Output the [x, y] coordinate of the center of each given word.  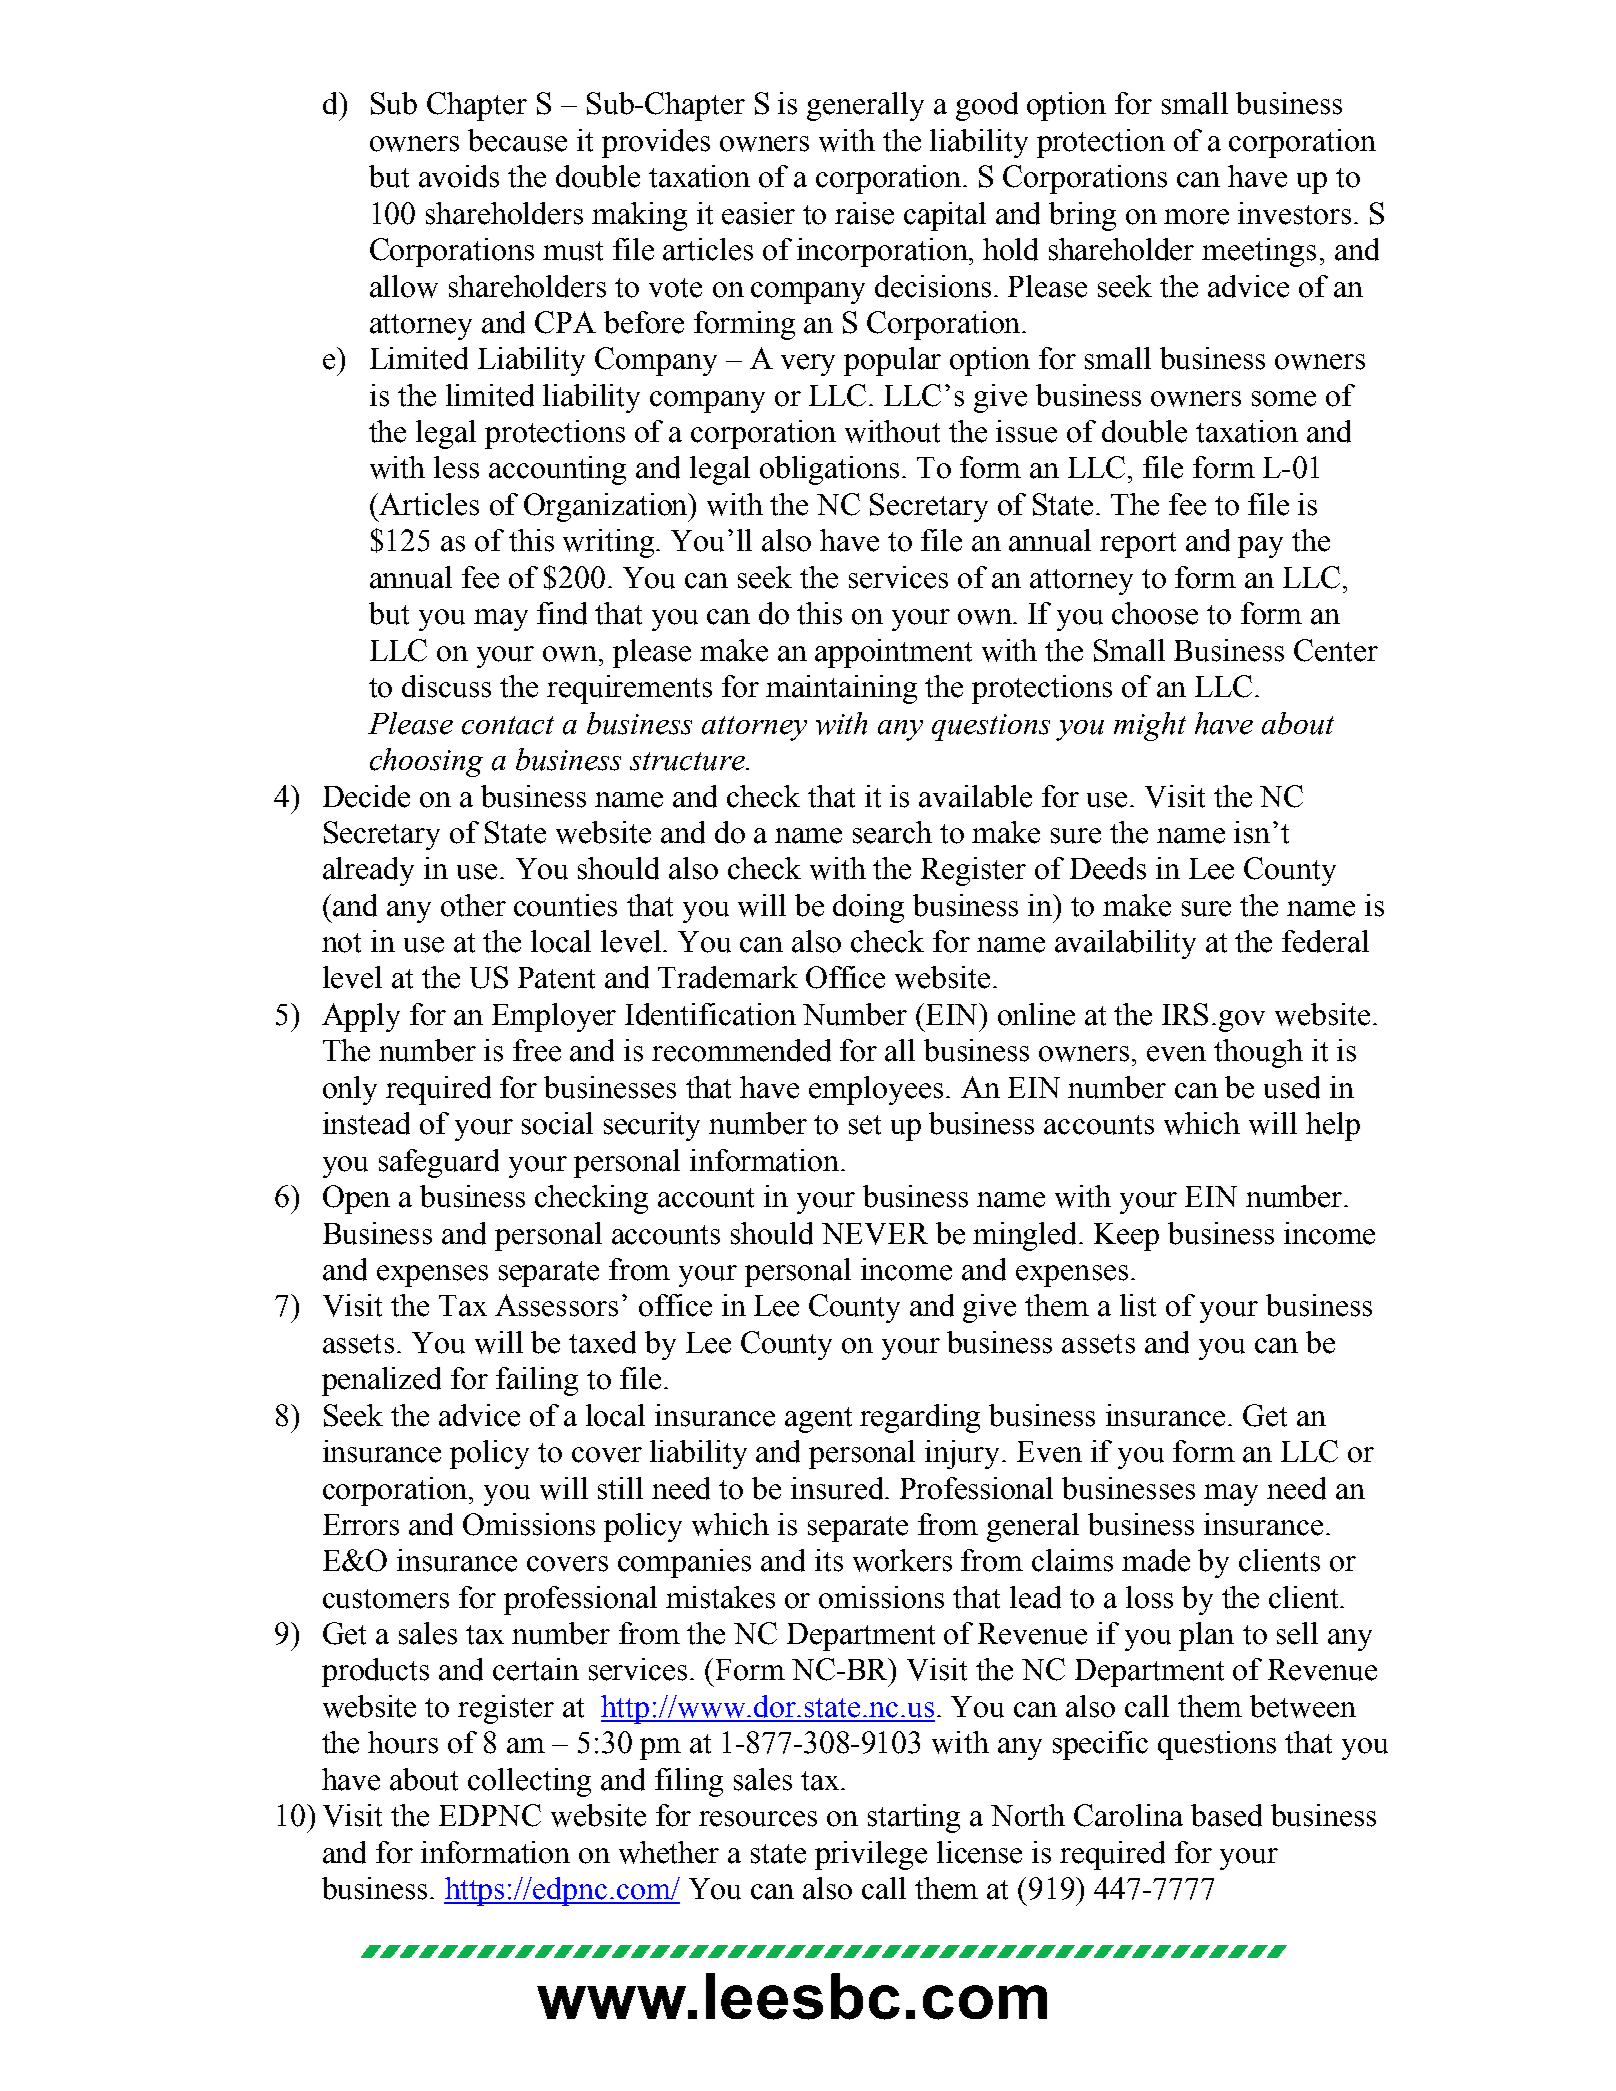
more [1196, 217]
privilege [871, 1855]
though [1258, 1053]
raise [864, 213]
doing [868, 908]
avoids [459, 176]
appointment [893, 653]
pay [1260, 547]
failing [537, 1381]
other [473, 905]
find [562, 613]
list [1138, 1305]
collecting [529, 1782]
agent [818, 1420]
